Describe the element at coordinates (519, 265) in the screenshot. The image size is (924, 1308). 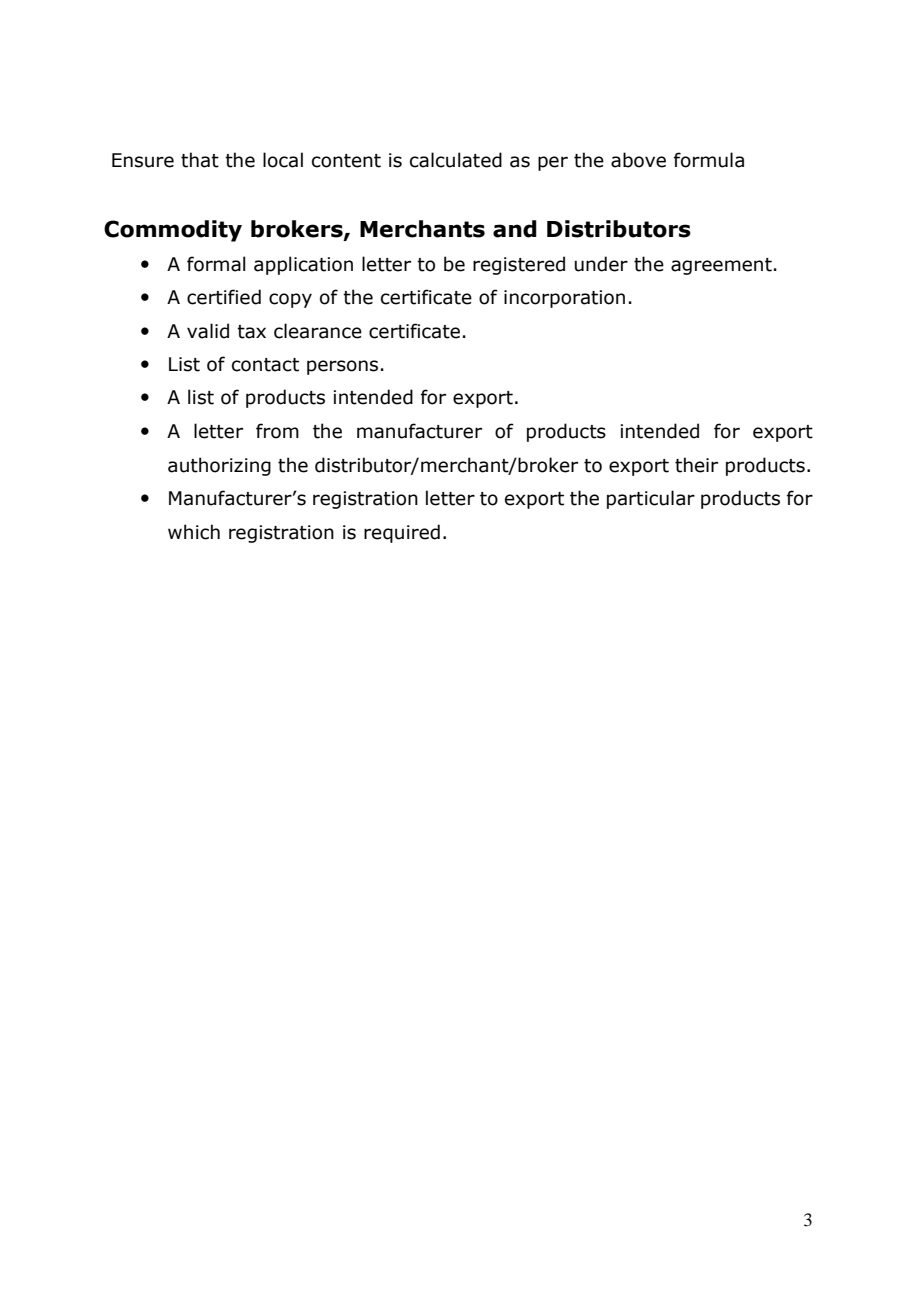
I see `registered` at that location.
